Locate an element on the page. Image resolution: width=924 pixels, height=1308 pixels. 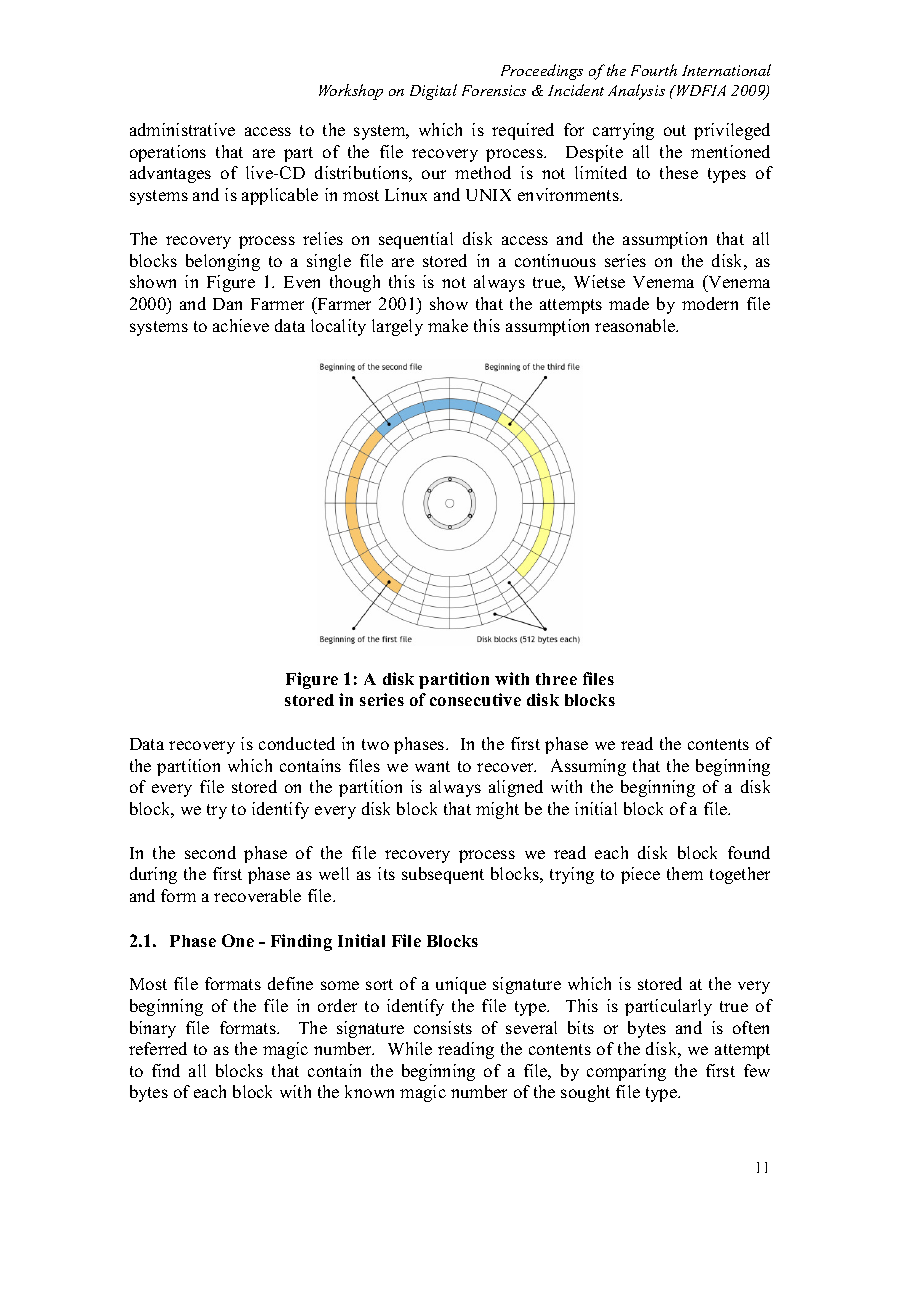
Digital is located at coordinates (433, 92).
